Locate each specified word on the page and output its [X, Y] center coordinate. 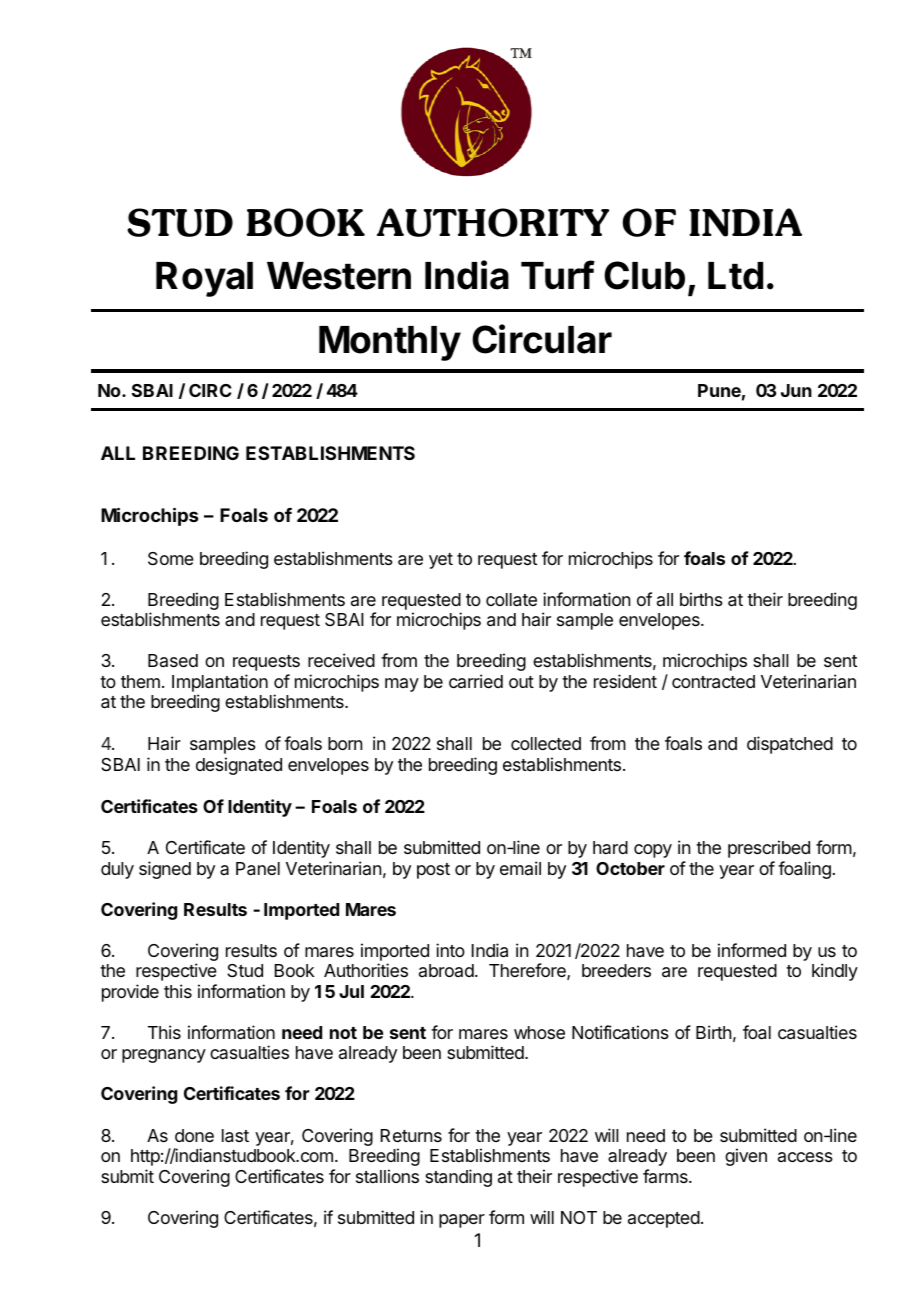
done [194, 1135]
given [746, 1157]
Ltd [735, 276]
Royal [204, 279]
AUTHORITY [493, 222]
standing [458, 1178]
